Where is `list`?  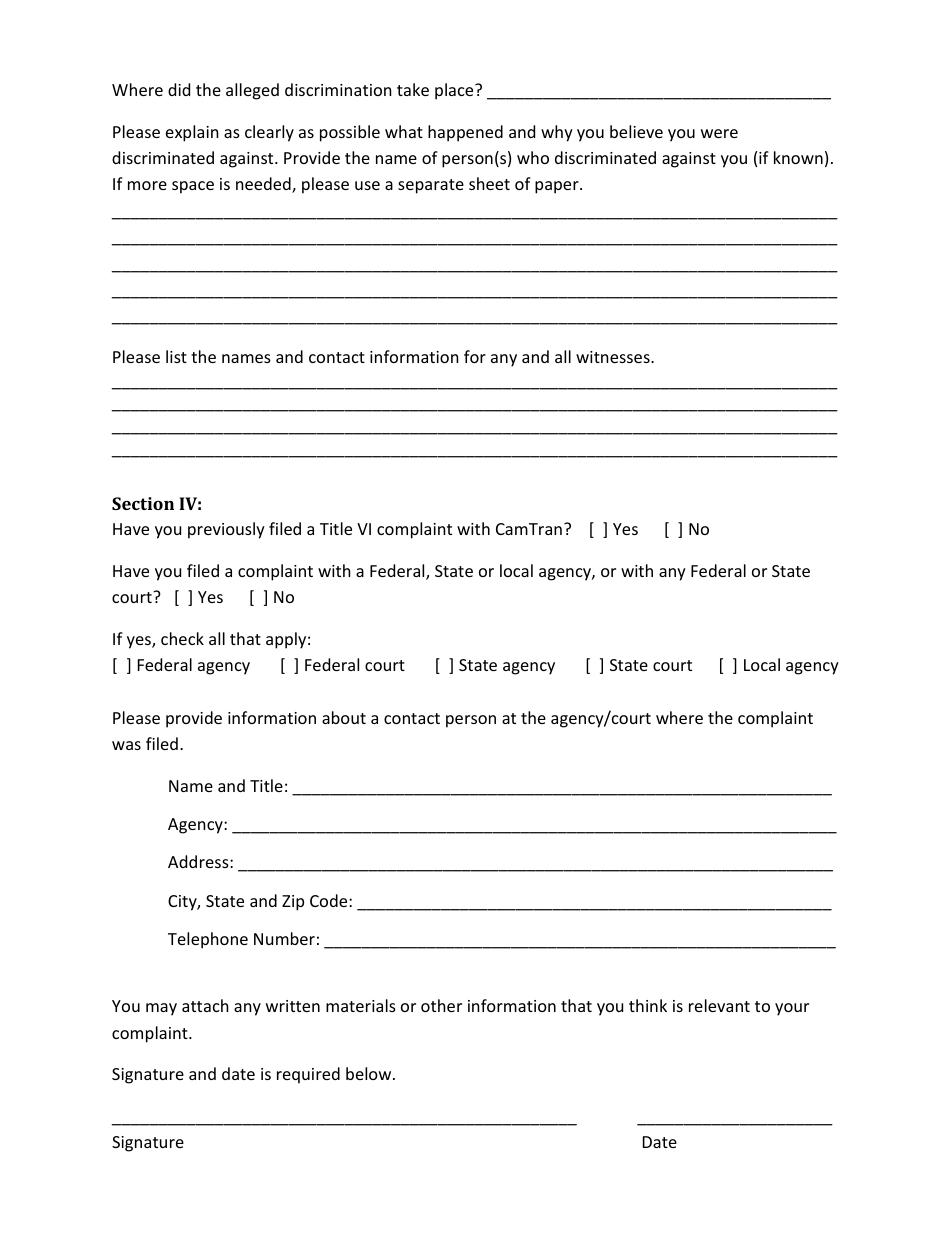 list is located at coordinates (176, 356).
